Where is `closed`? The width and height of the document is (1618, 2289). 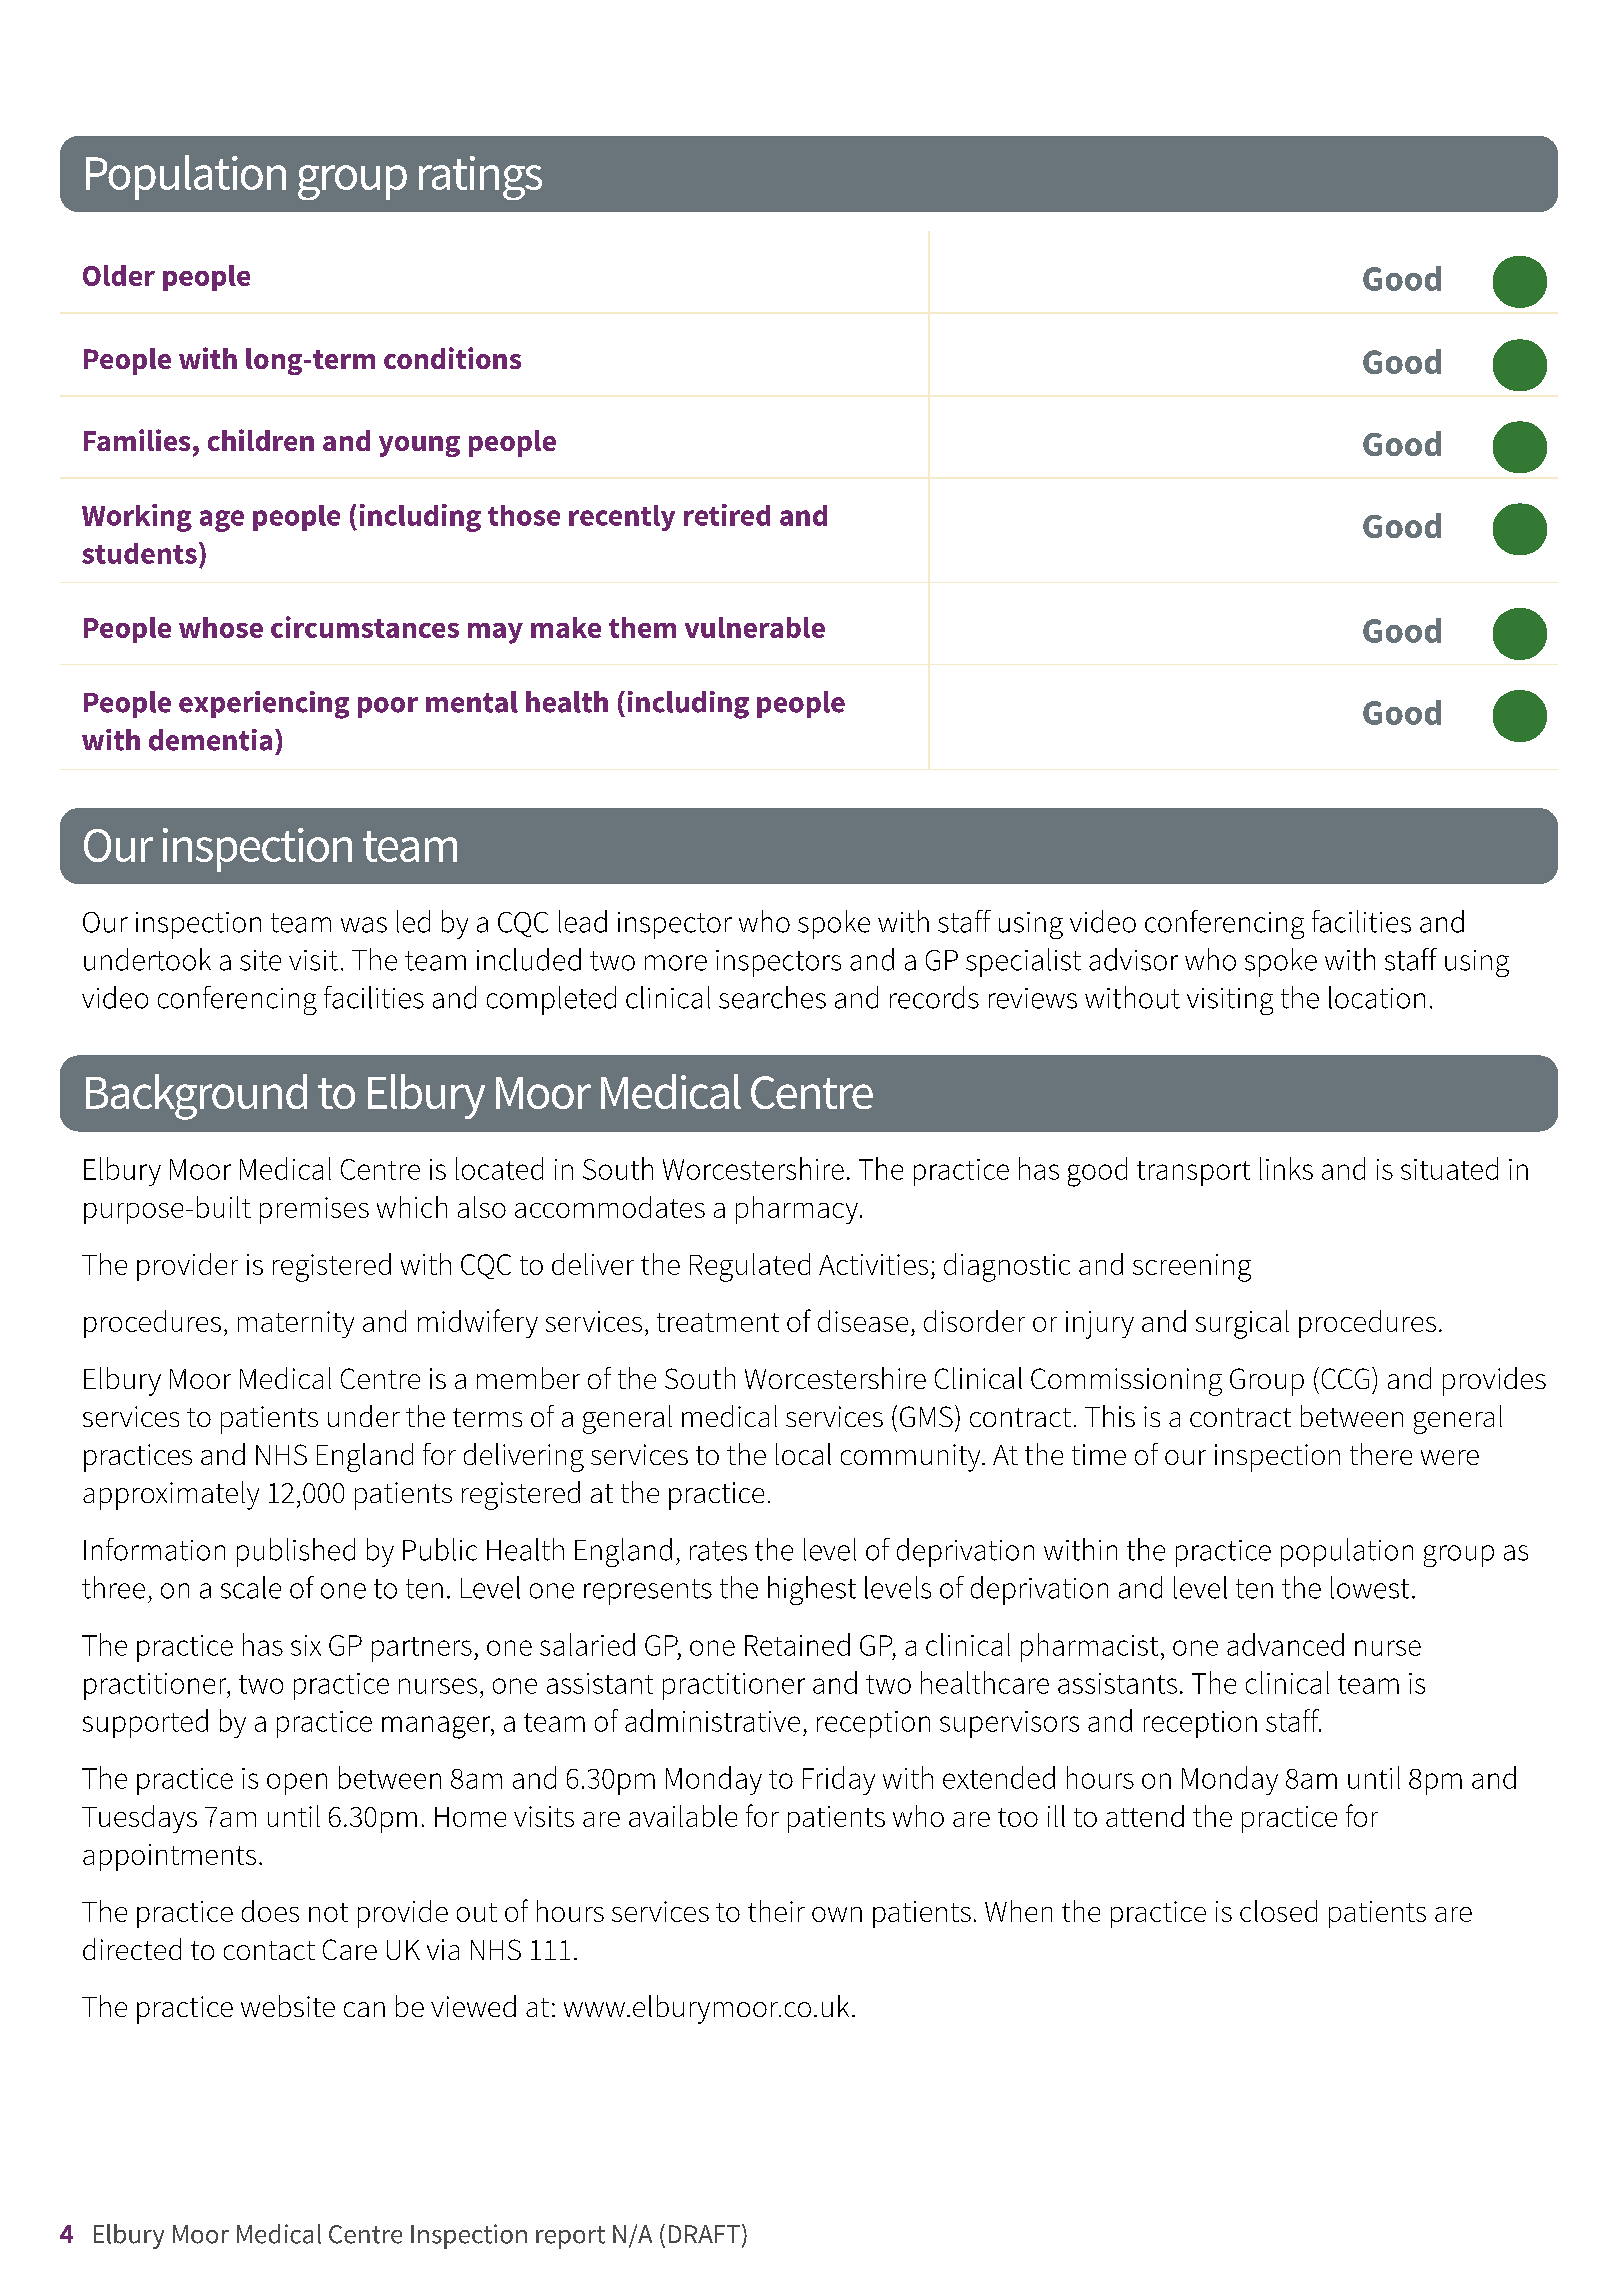
closed is located at coordinates (1278, 1911).
